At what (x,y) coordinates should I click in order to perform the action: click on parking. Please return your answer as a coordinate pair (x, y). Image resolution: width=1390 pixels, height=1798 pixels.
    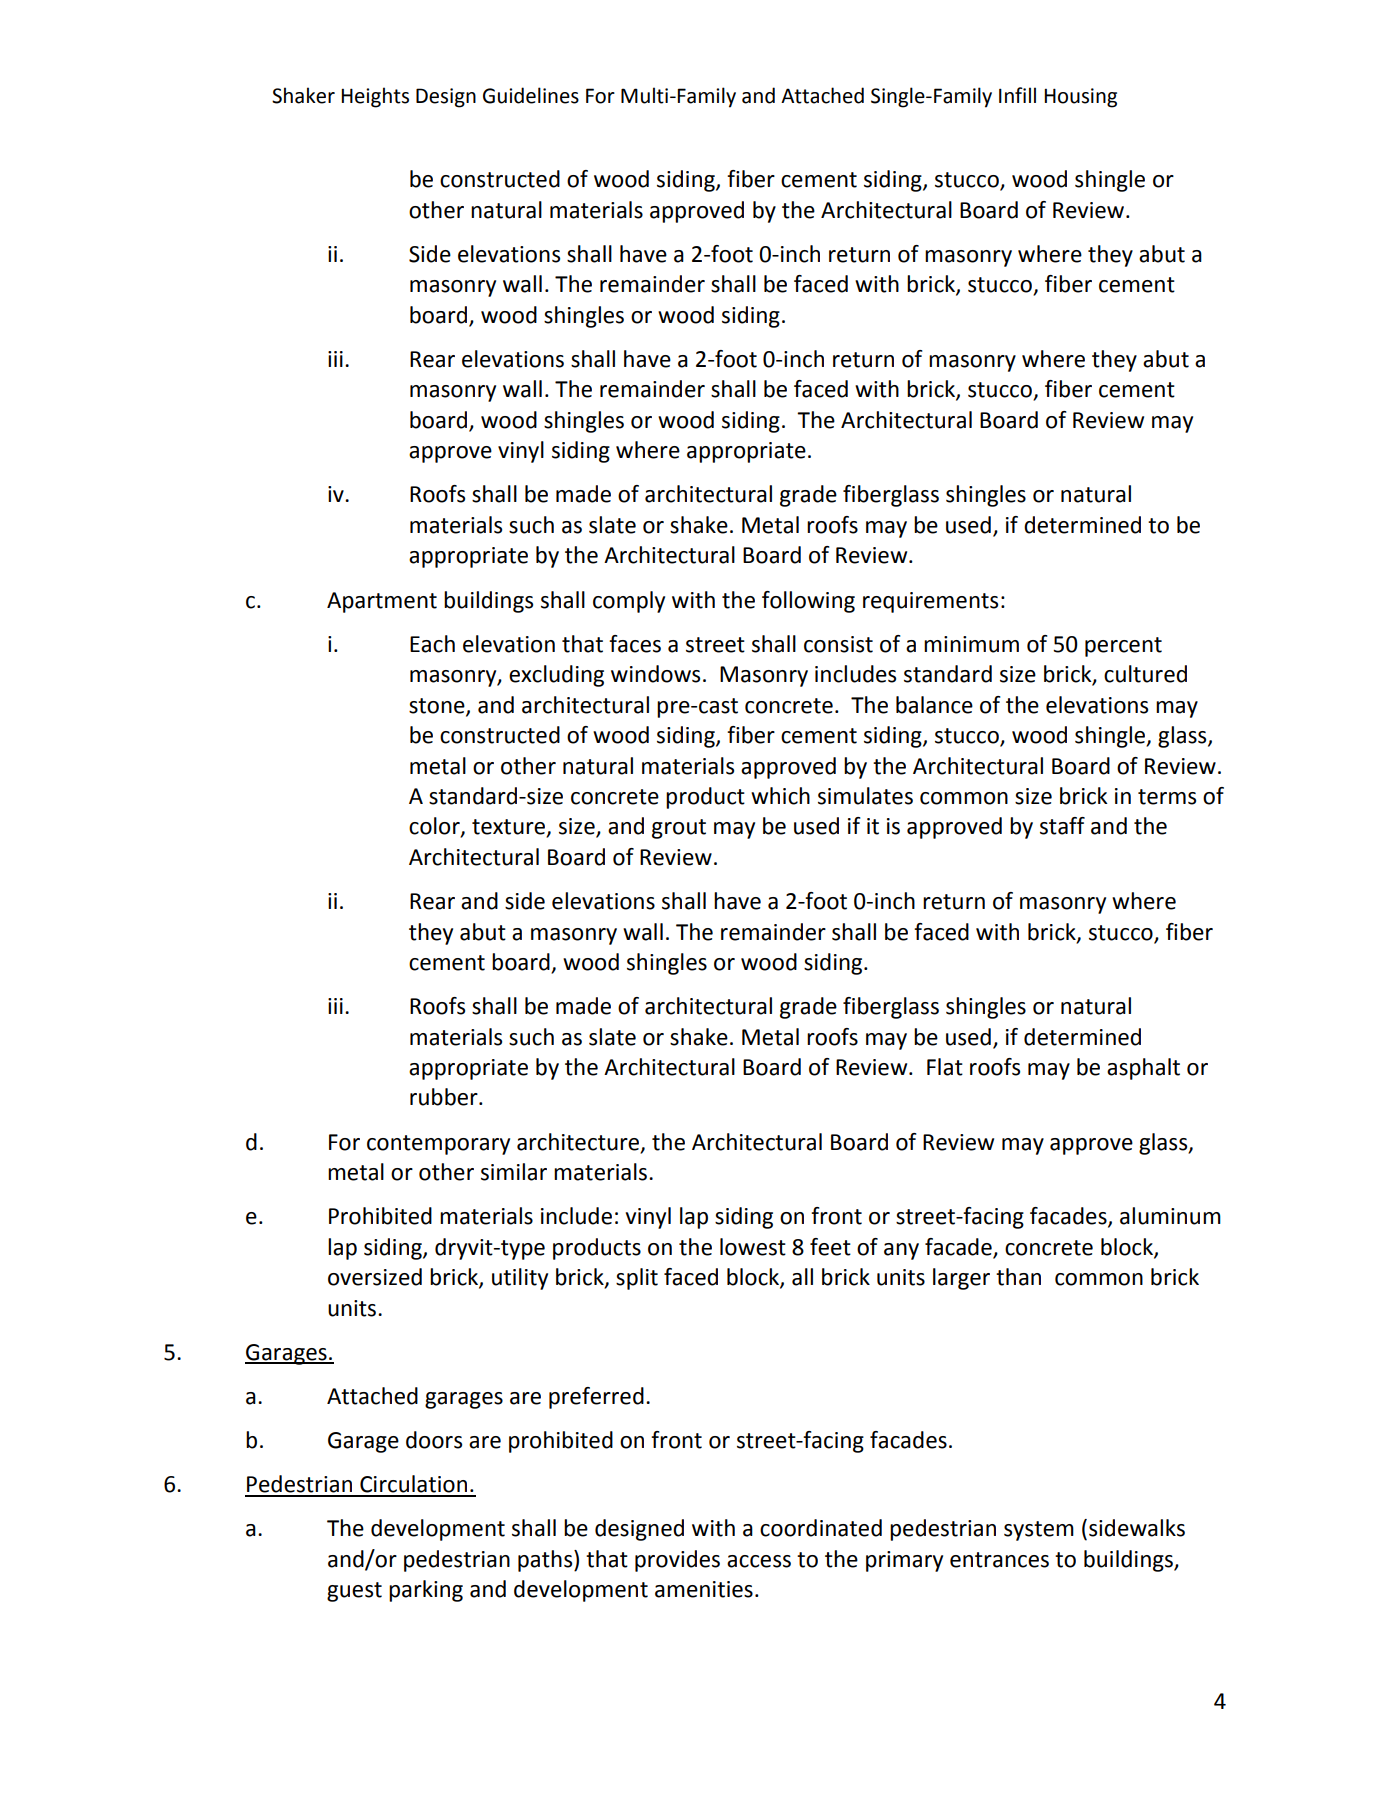
    Looking at the image, I should click on (426, 1591).
